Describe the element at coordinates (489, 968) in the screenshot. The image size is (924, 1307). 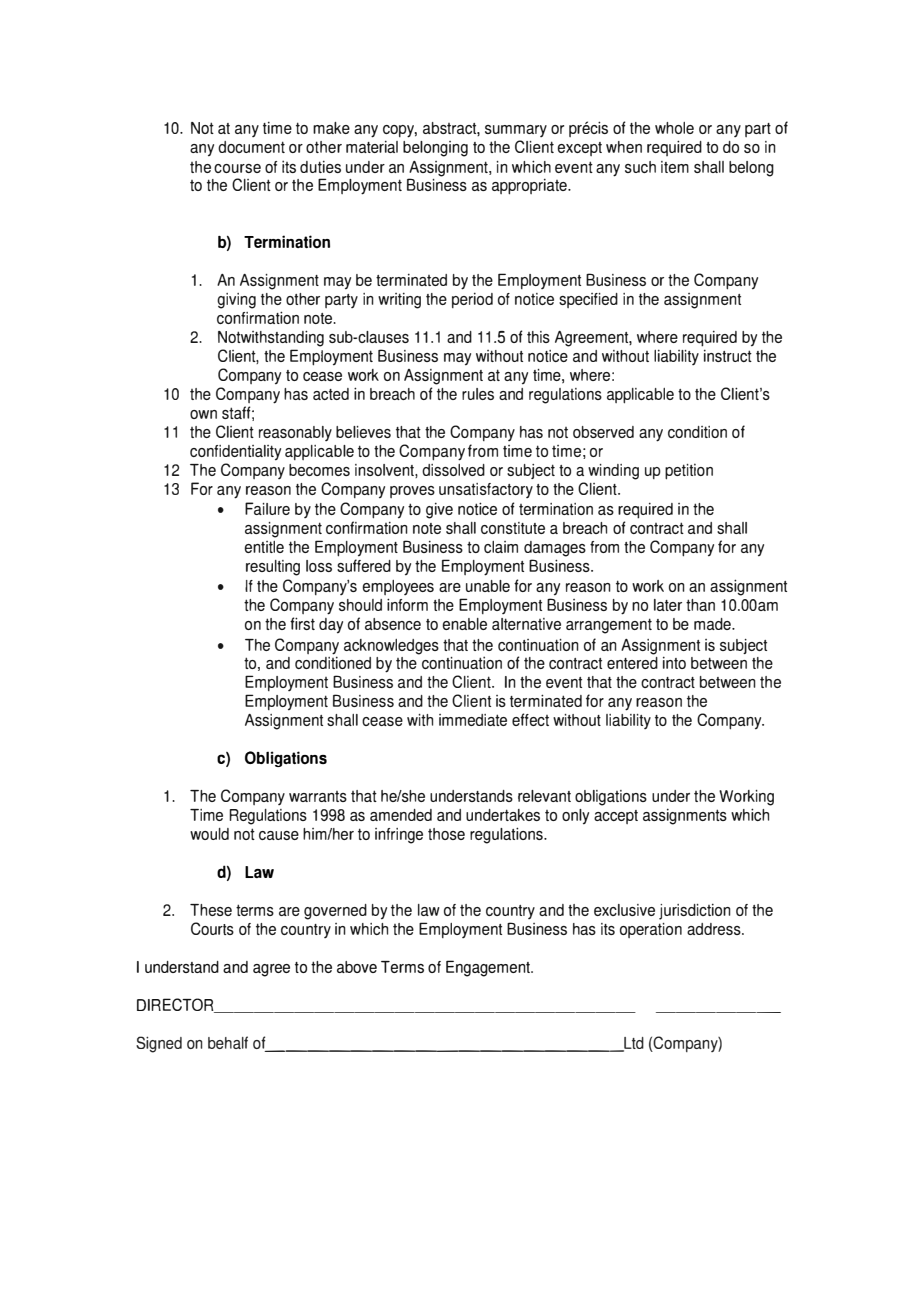
I see `Engagement` at that location.
